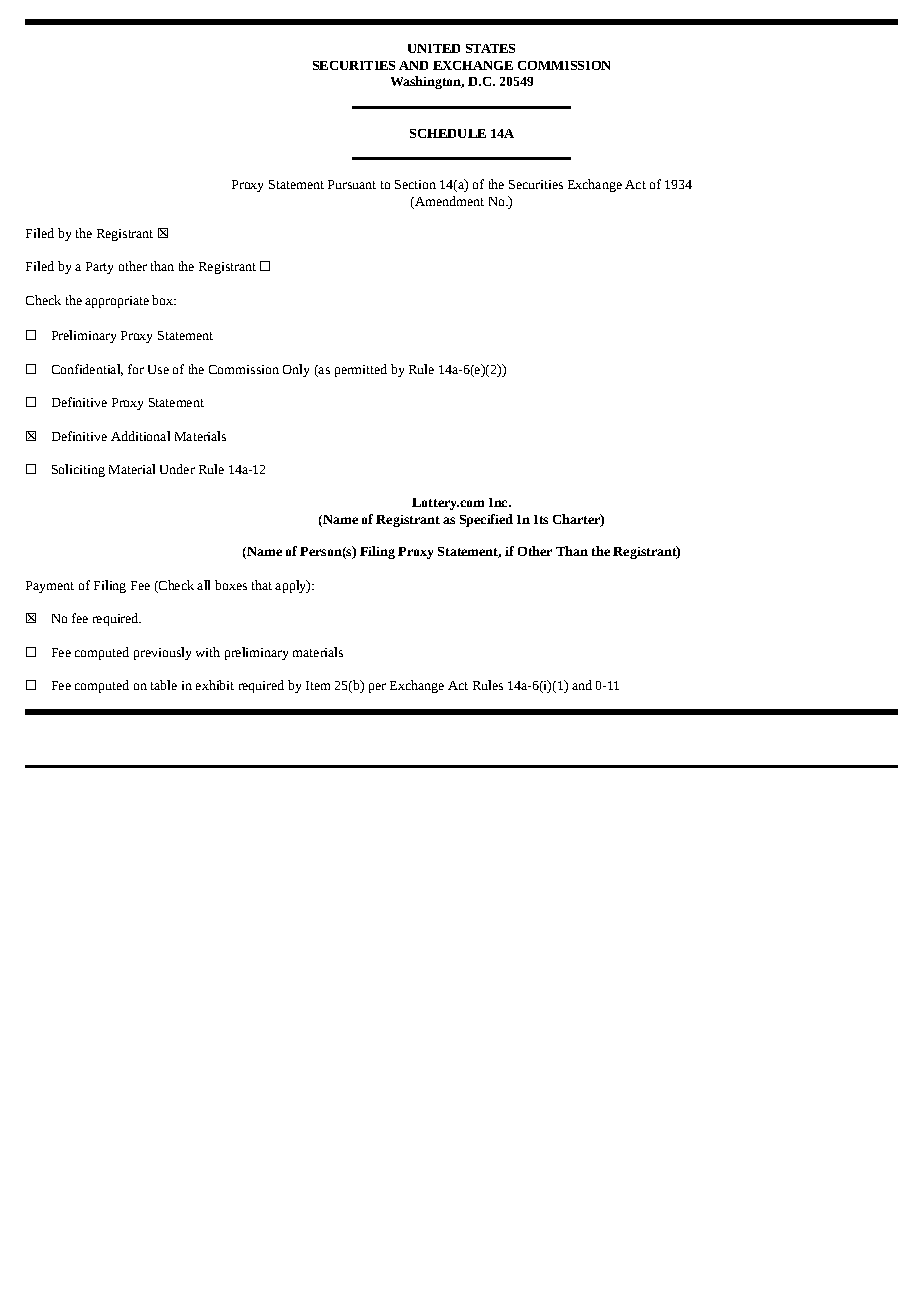 Image resolution: width=924 pixels, height=1308 pixels. I want to click on Amendment, so click(448, 202).
